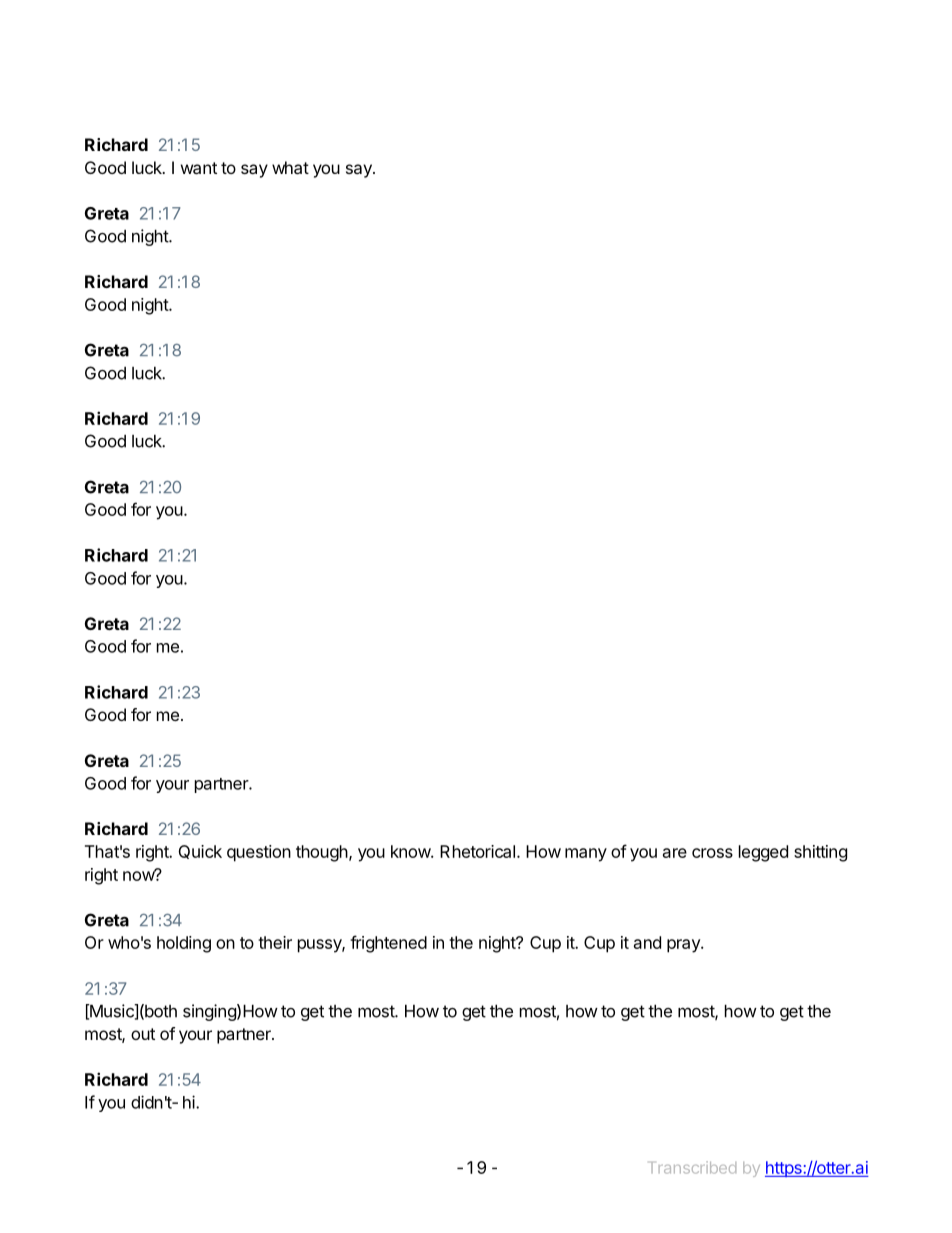 This screenshot has height=1233, width=952. What do you see at coordinates (477, 851) in the screenshot?
I see `Rhetorical` at bounding box center [477, 851].
